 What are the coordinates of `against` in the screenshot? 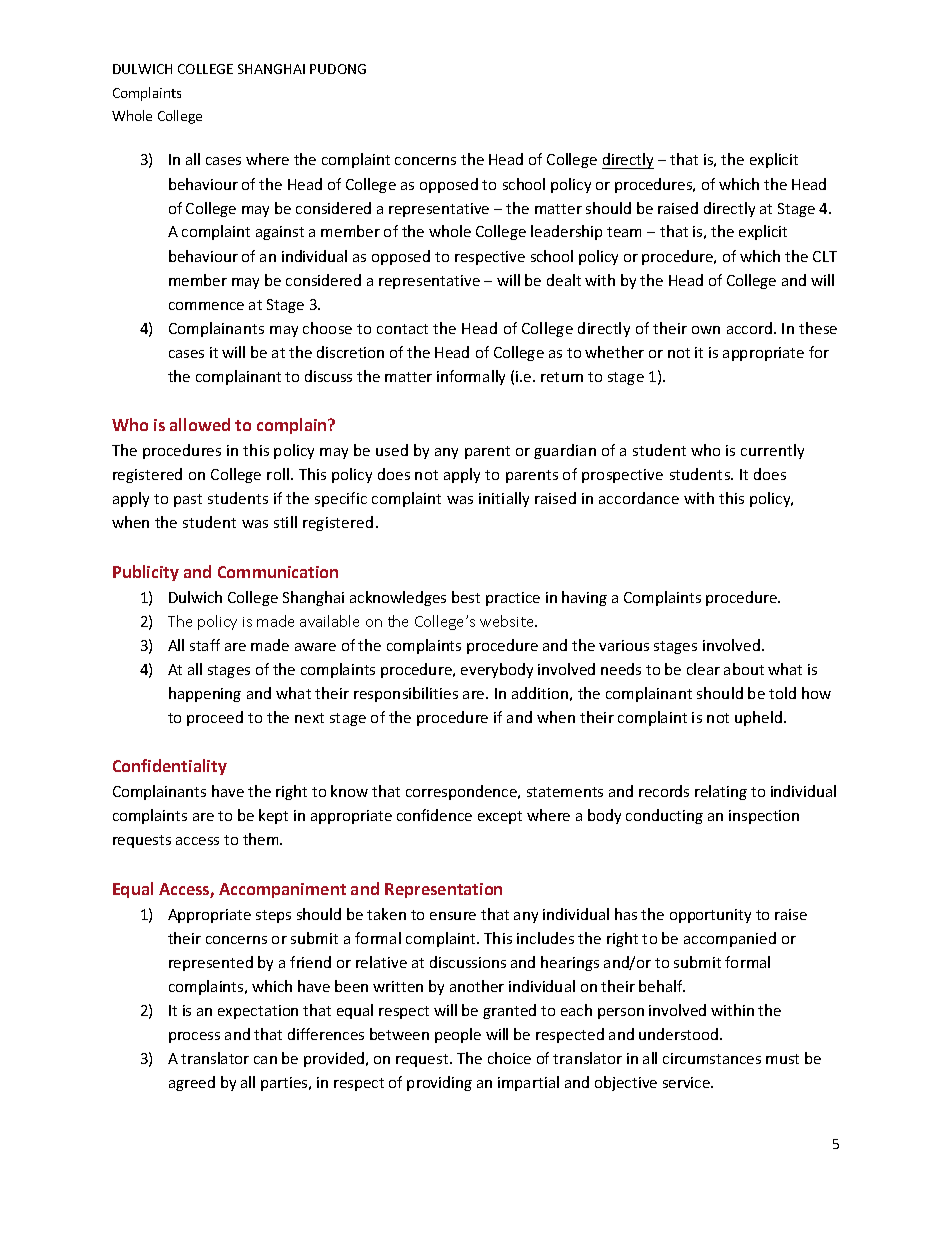 It's located at (280, 233).
